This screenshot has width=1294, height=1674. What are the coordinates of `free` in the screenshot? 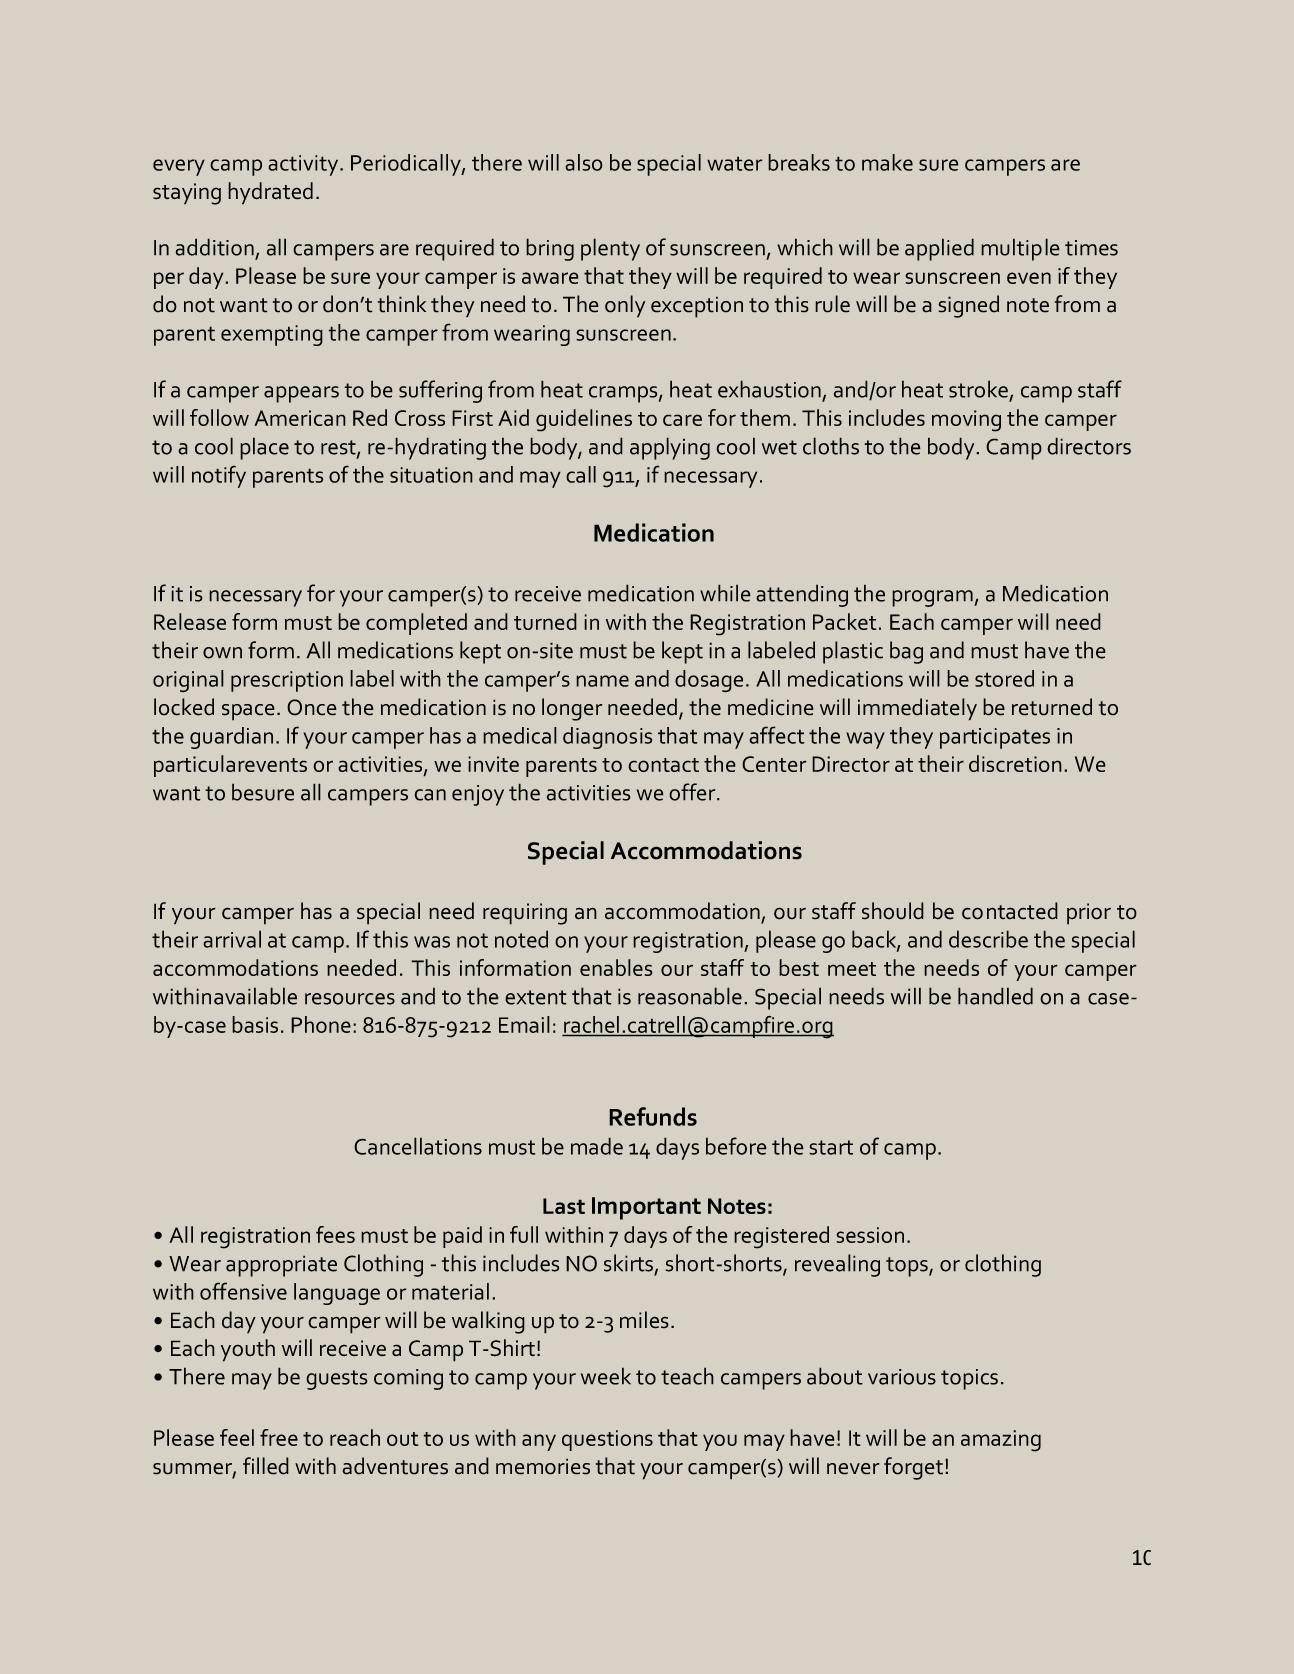 It's located at (279, 1437).
